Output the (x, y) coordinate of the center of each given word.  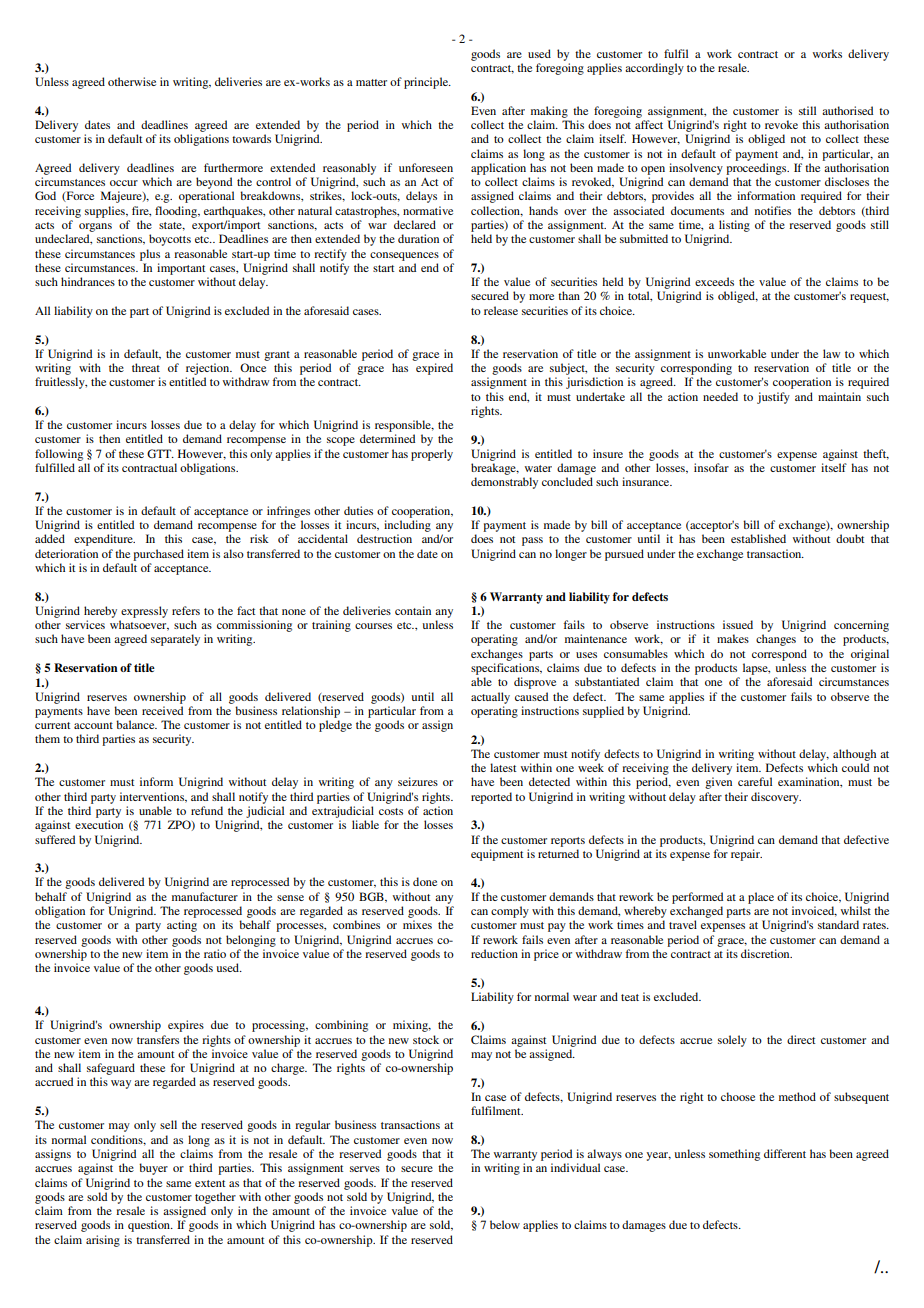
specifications (506, 669)
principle (427, 83)
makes (733, 638)
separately (175, 640)
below (505, 1224)
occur (124, 183)
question (150, 1226)
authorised (847, 110)
